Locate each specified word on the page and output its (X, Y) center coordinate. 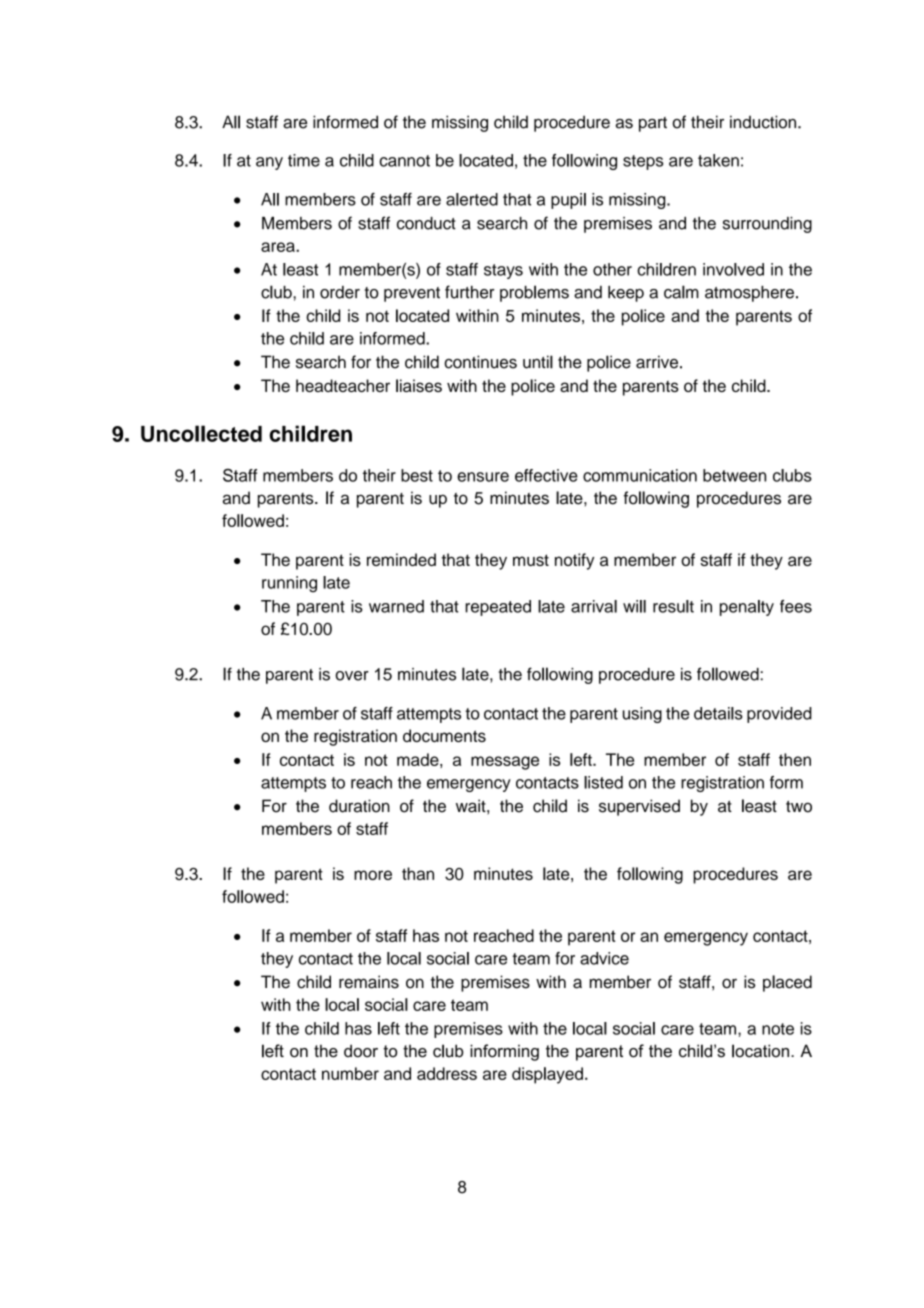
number (350, 1073)
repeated (498, 608)
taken (718, 160)
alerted (472, 199)
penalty (747, 608)
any (269, 163)
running (289, 584)
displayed (547, 1075)
